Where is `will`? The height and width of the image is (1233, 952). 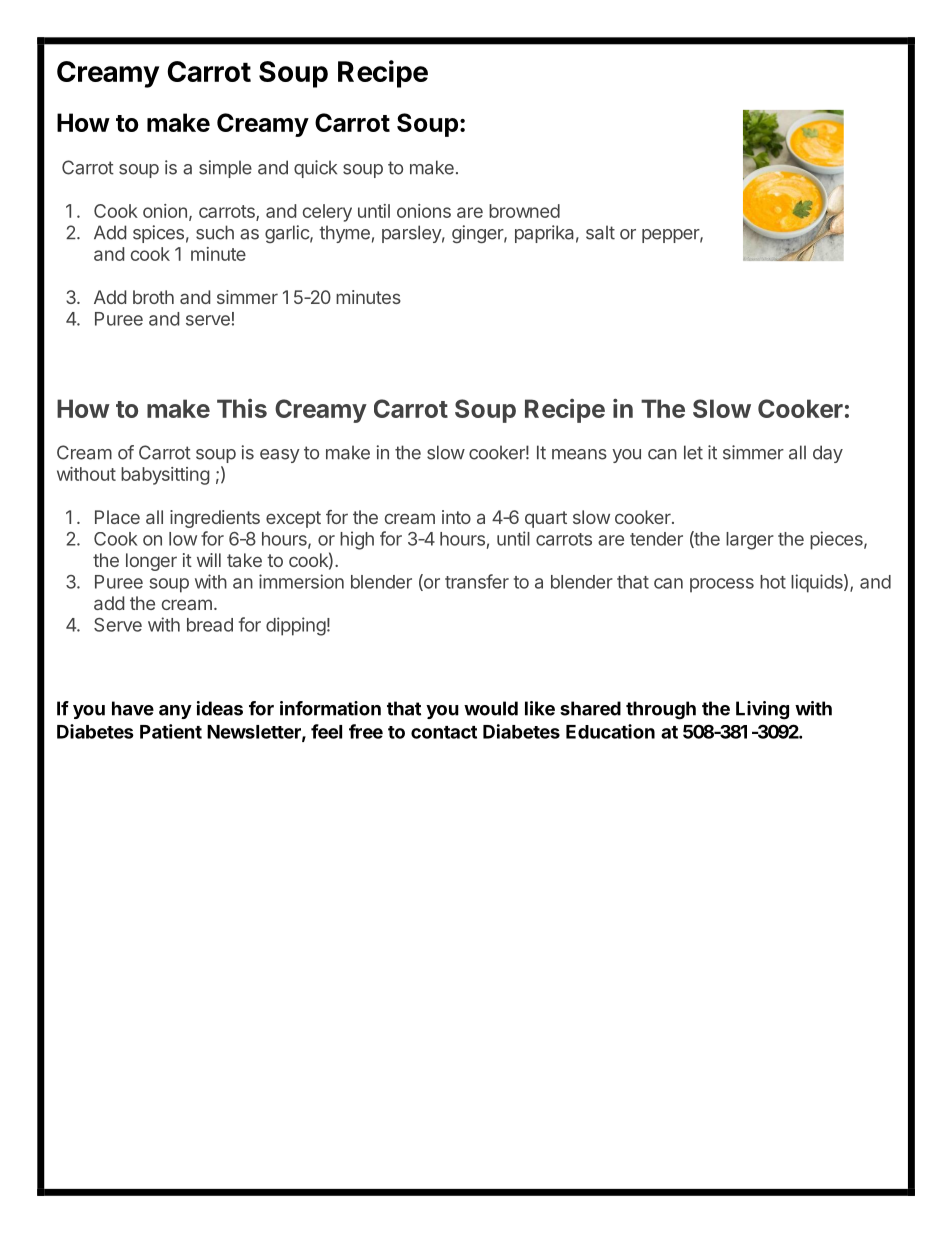 will is located at coordinates (209, 560).
